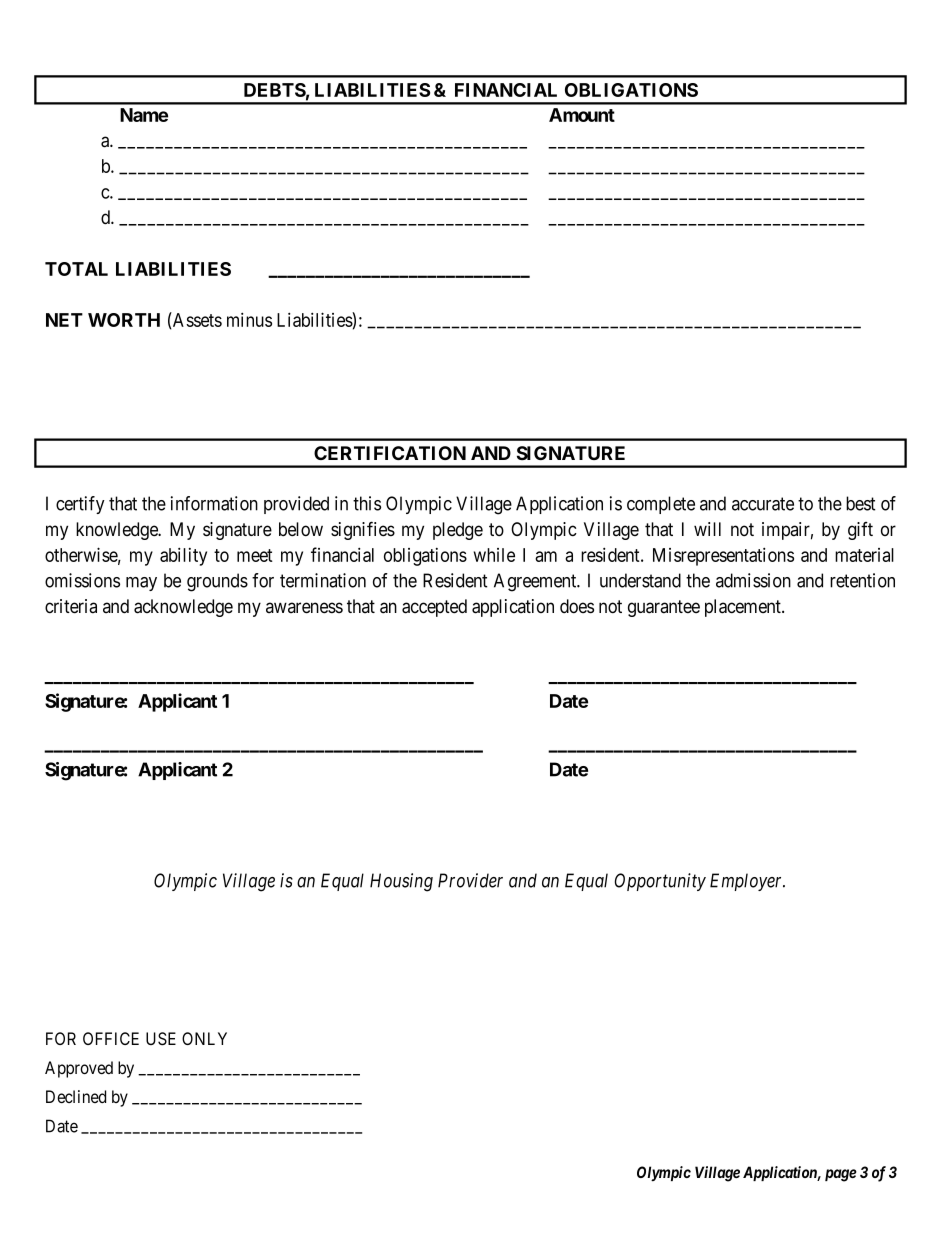  Describe the element at coordinates (76, 1096) in the screenshot. I see `Declined` at that location.
